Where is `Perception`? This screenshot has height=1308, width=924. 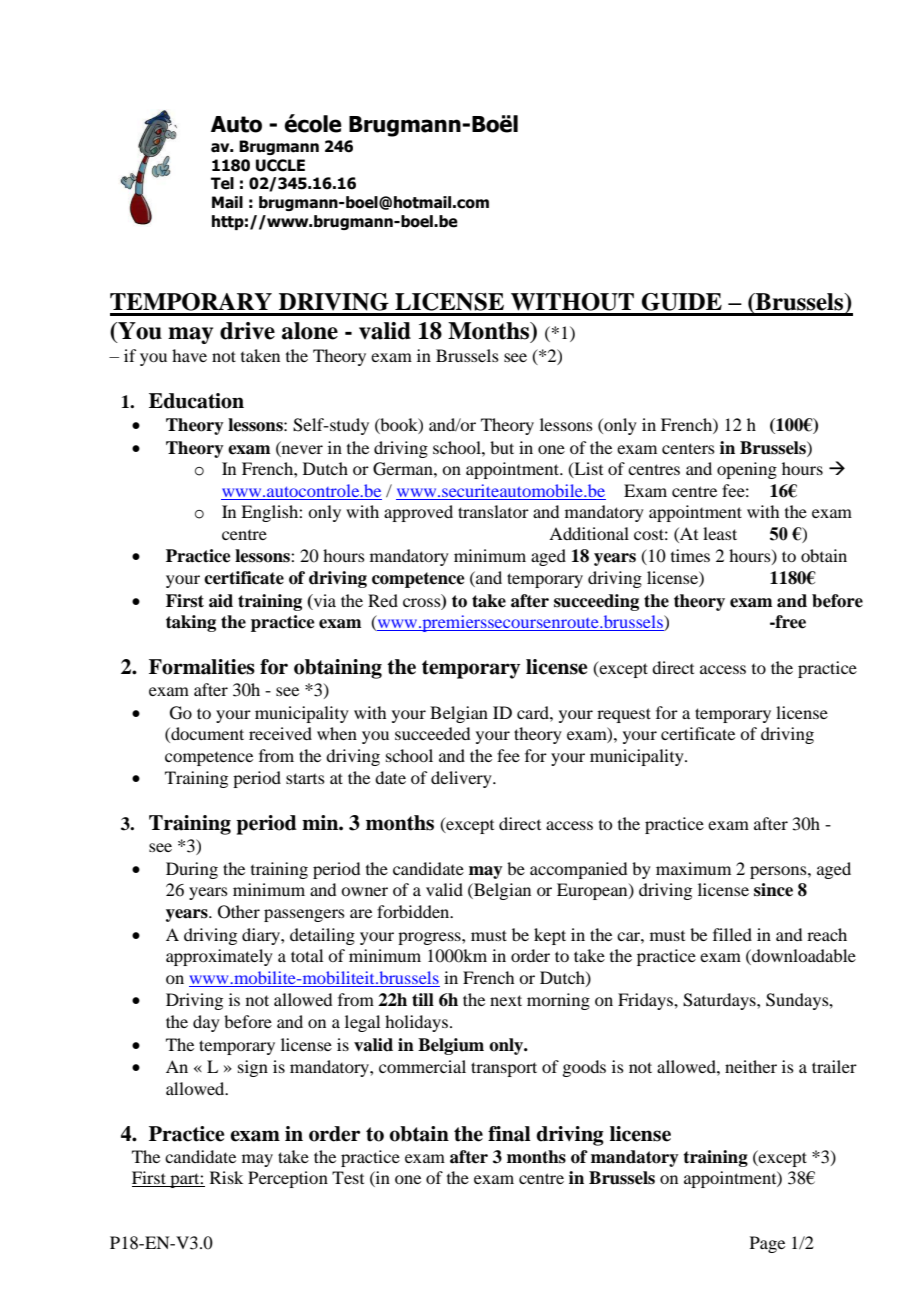
Perception is located at coordinates (288, 1179).
